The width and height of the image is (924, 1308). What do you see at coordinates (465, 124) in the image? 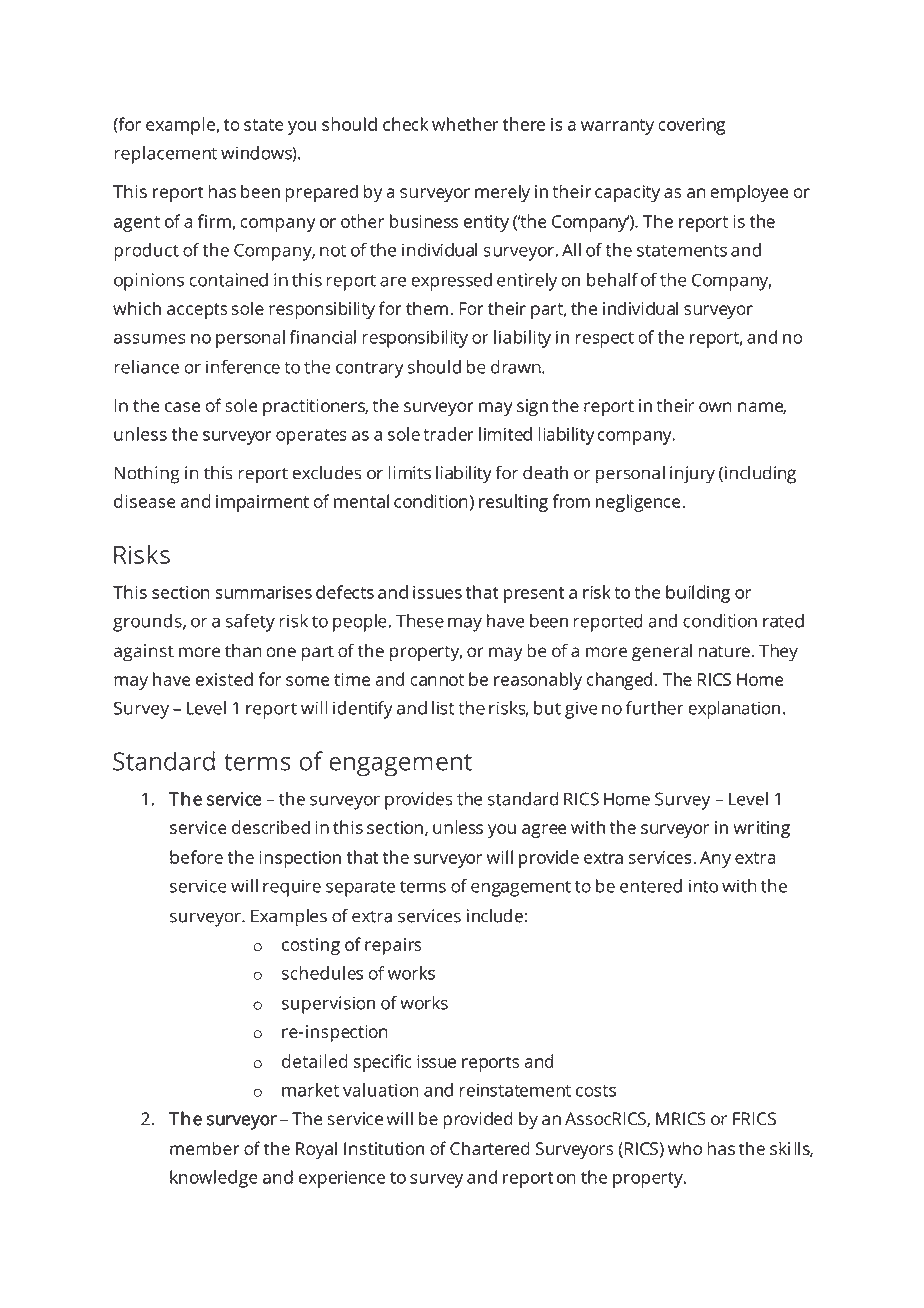
I see `whether` at bounding box center [465, 124].
